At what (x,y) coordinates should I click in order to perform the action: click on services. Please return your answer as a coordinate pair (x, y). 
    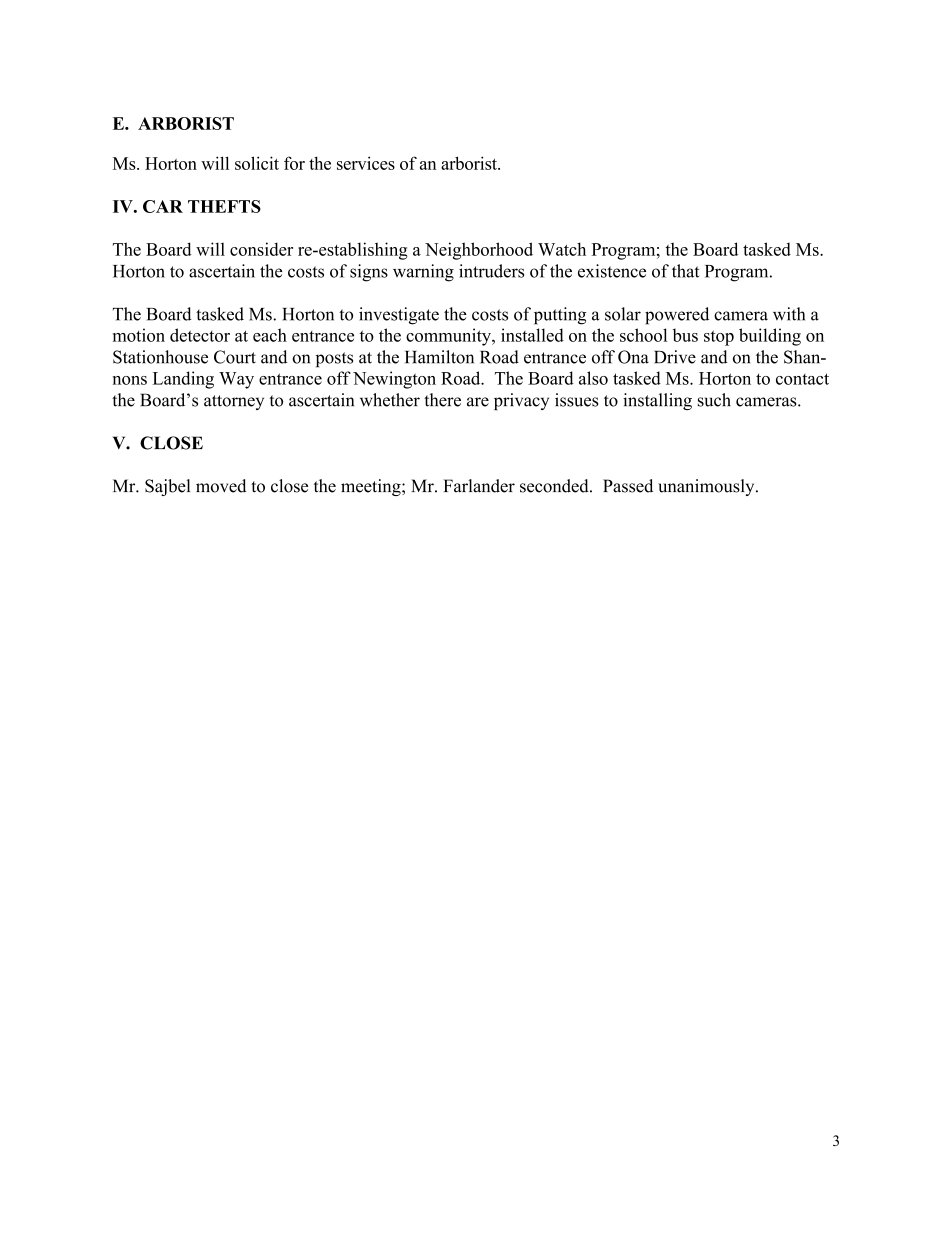
    Looking at the image, I should click on (366, 163).
